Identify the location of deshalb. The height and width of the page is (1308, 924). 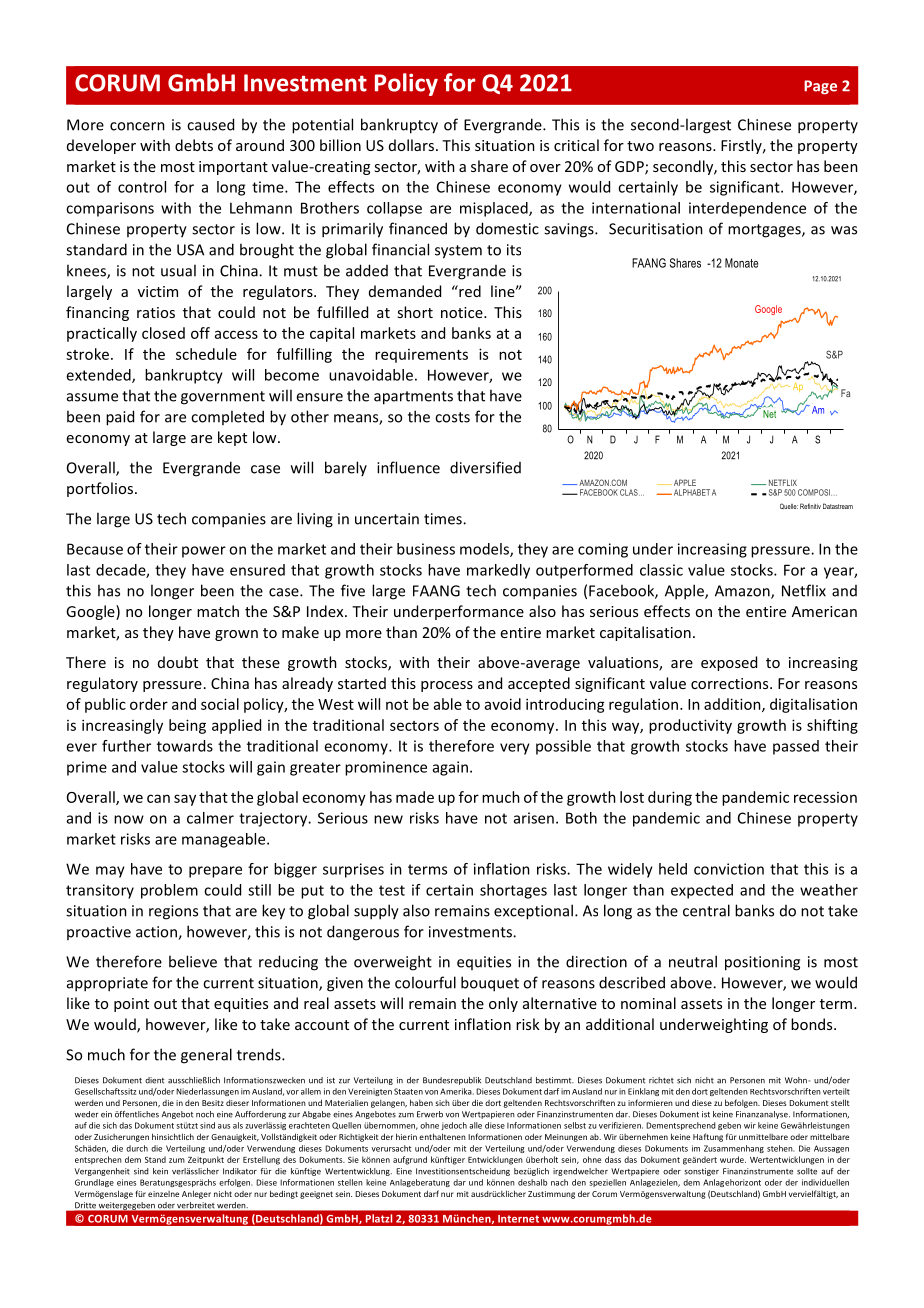
(532, 1182).
